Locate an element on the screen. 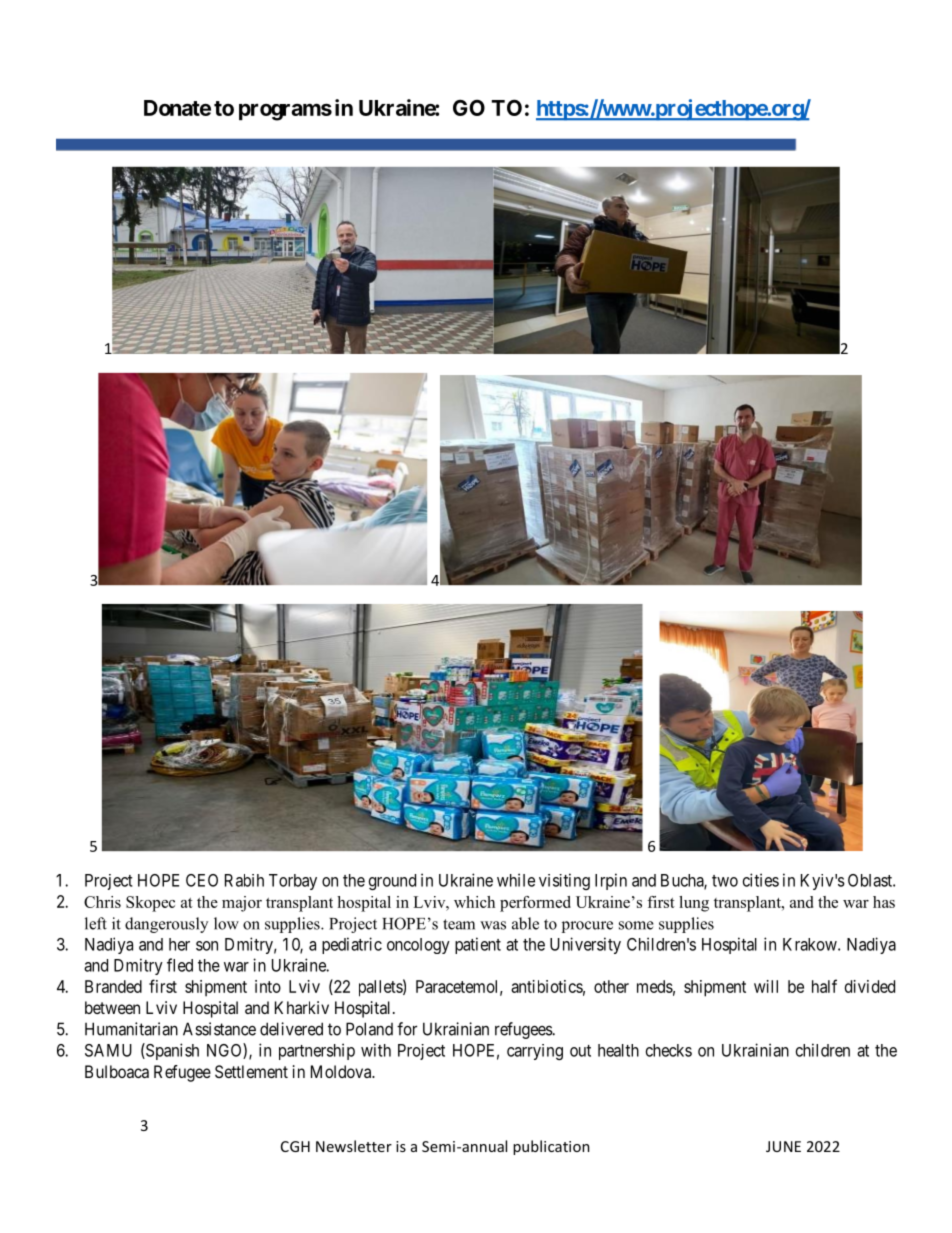  while is located at coordinates (516, 880).
